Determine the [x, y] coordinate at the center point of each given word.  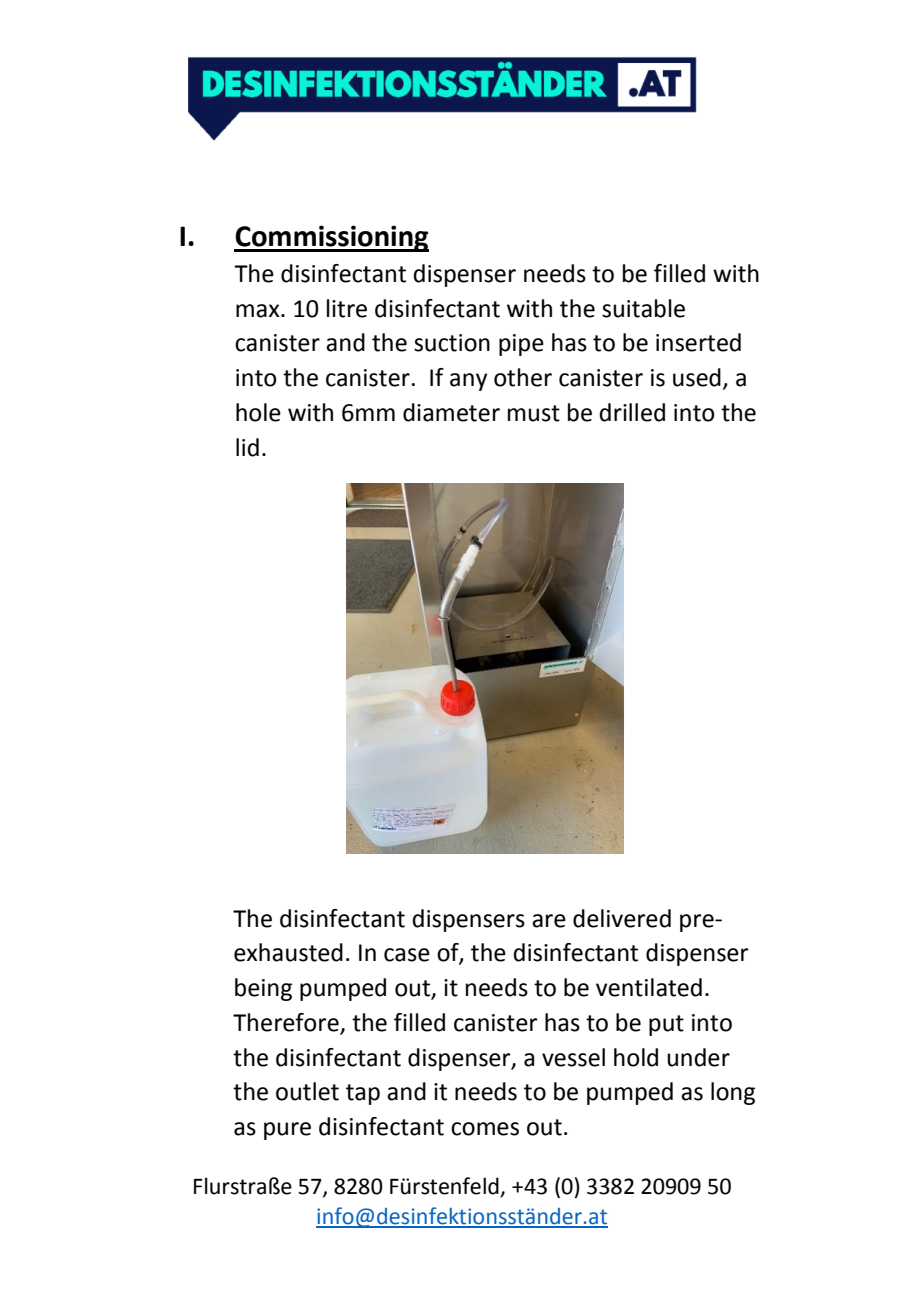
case [407, 955]
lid [247, 447]
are [549, 921]
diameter [451, 412]
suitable [643, 308]
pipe [521, 345]
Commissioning [331, 238]
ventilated [649, 987]
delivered [622, 918]
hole [258, 412]
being [263, 989]
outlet [307, 1091]
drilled [632, 412]
